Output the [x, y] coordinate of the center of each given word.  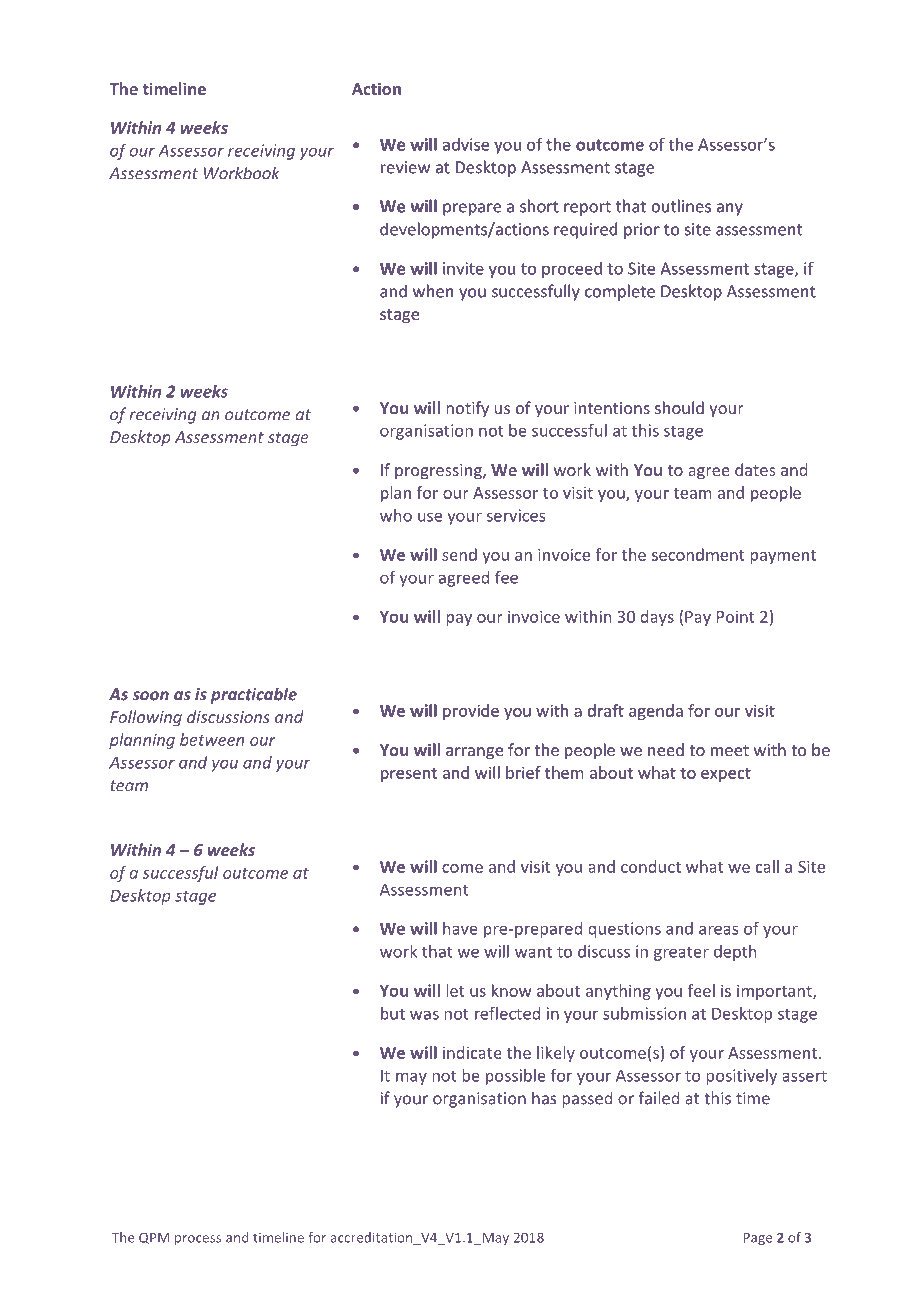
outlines [681, 206]
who [396, 515]
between [212, 739]
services [516, 515]
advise [466, 144]
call [767, 866]
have [460, 928]
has [544, 1098]
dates [755, 469]
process [198, 1240]
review [405, 167]
